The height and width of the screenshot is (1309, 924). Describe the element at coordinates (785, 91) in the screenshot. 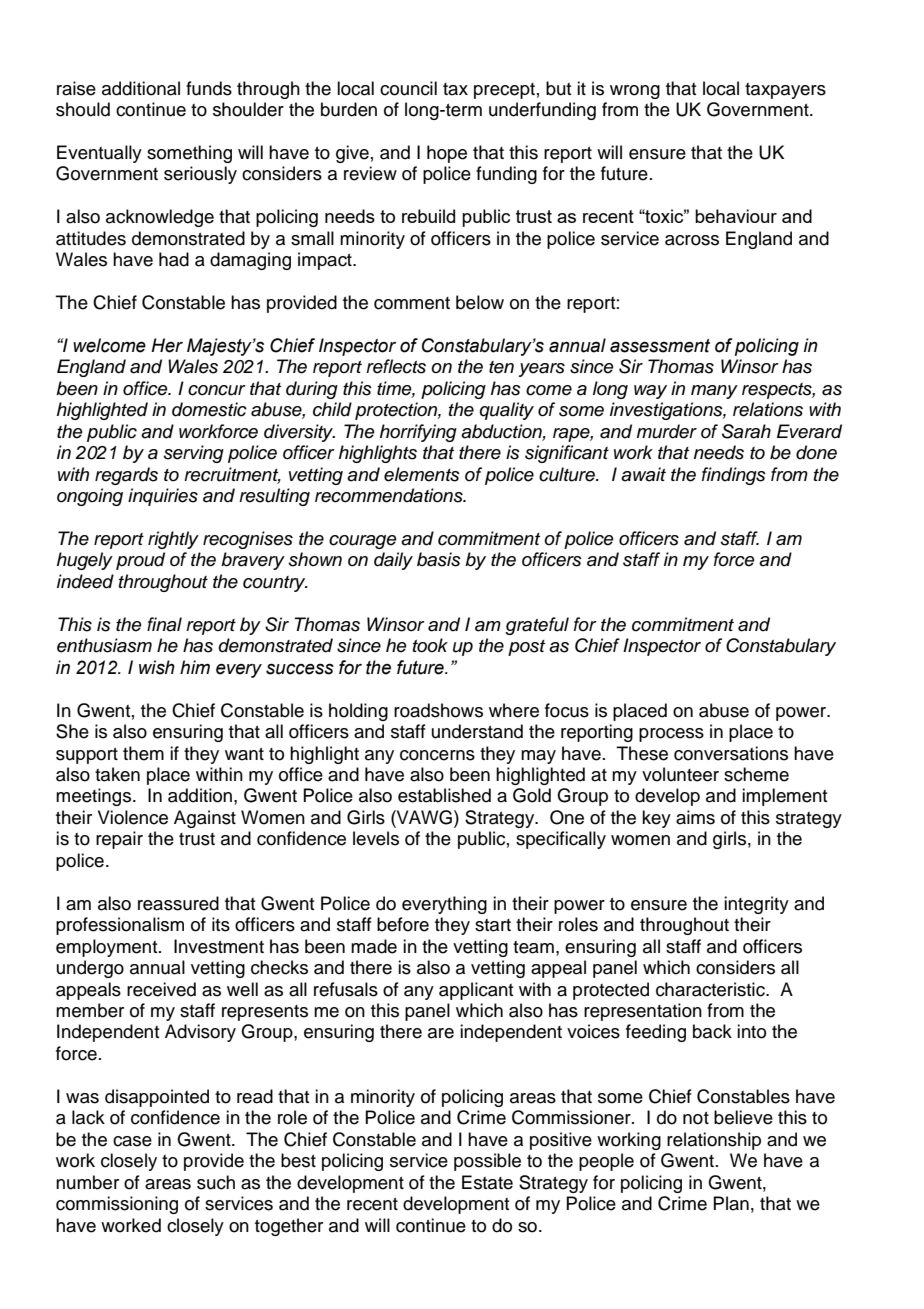

I see `taxpayers` at that location.
